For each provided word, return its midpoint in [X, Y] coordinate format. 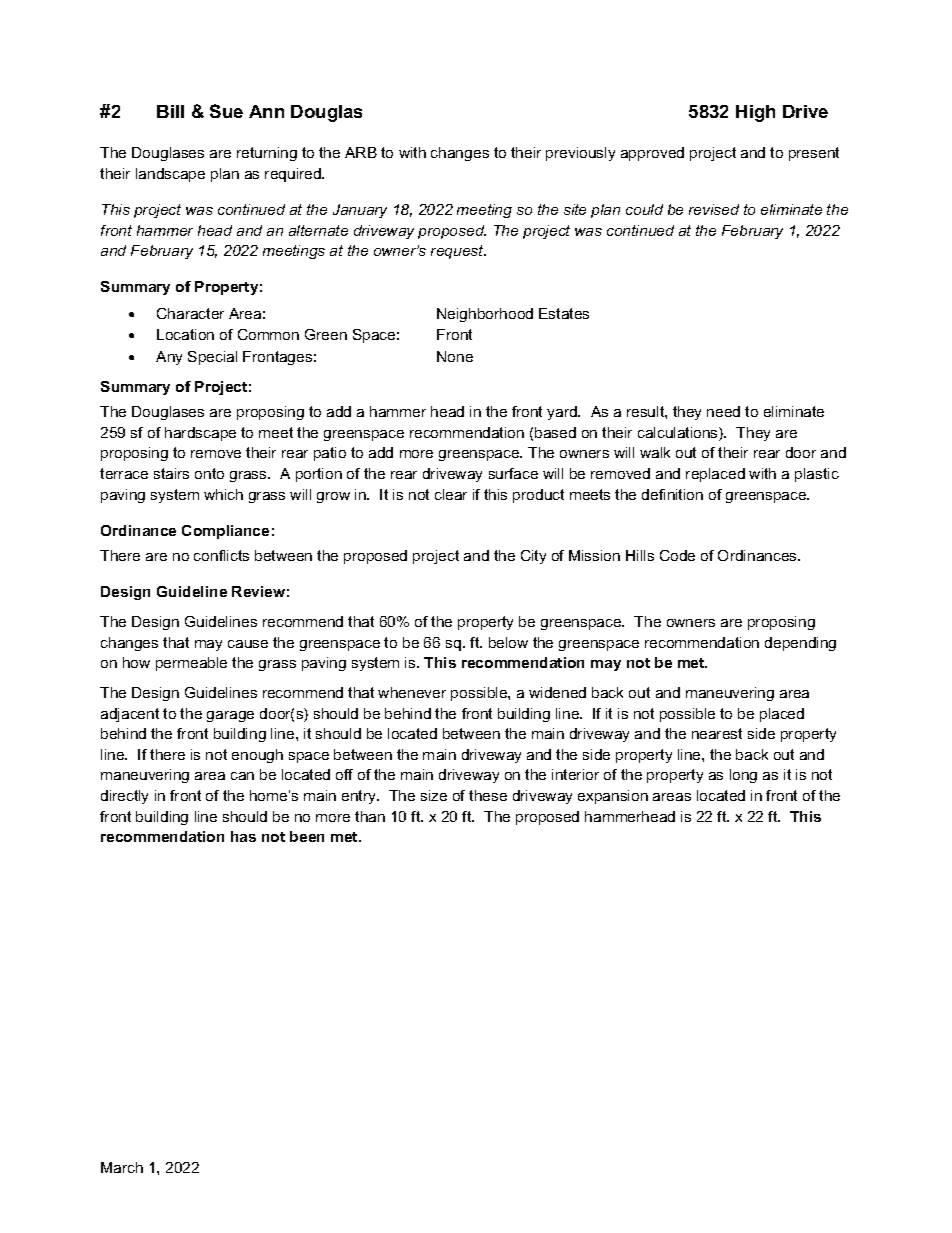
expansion [613, 797]
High [755, 113]
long [743, 776]
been [307, 836]
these [488, 795]
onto [209, 473]
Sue [226, 111]
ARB [361, 152]
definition [672, 494]
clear [451, 494]
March [122, 1167]
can [242, 776]
